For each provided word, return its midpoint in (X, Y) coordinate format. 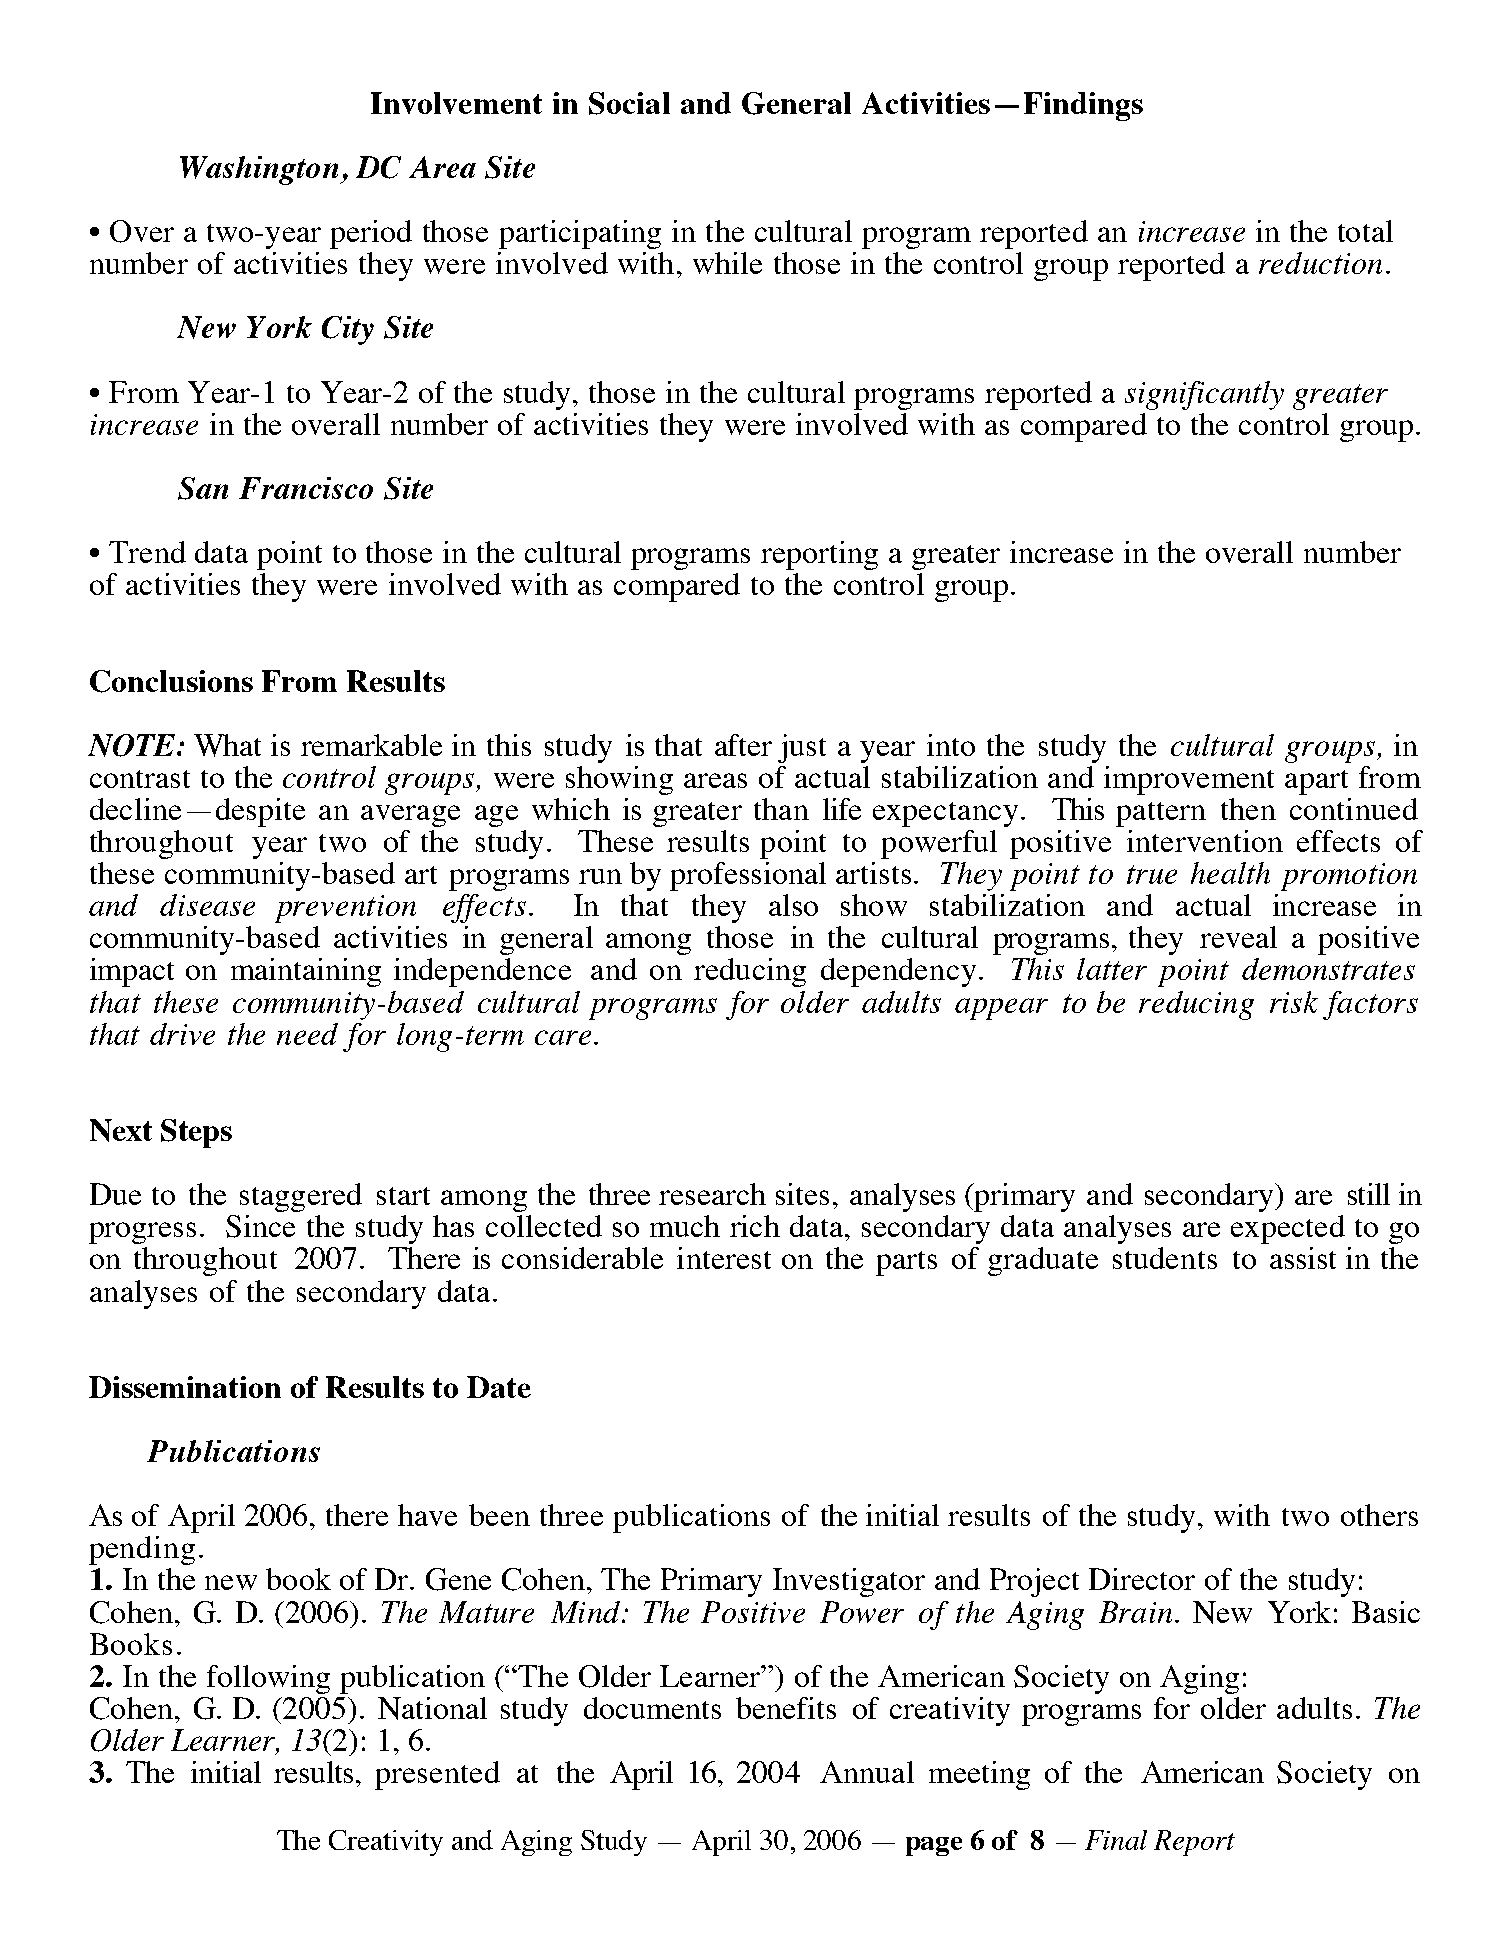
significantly (1204, 395)
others (1379, 1515)
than (781, 809)
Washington (260, 170)
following (268, 1679)
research (712, 1194)
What (227, 745)
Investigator (849, 1582)
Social (629, 103)
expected (1288, 1229)
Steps (196, 1133)
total (1365, 231)
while (727, 263)
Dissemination (185, 1387)
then (1248, 809)
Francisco (306, 488)
